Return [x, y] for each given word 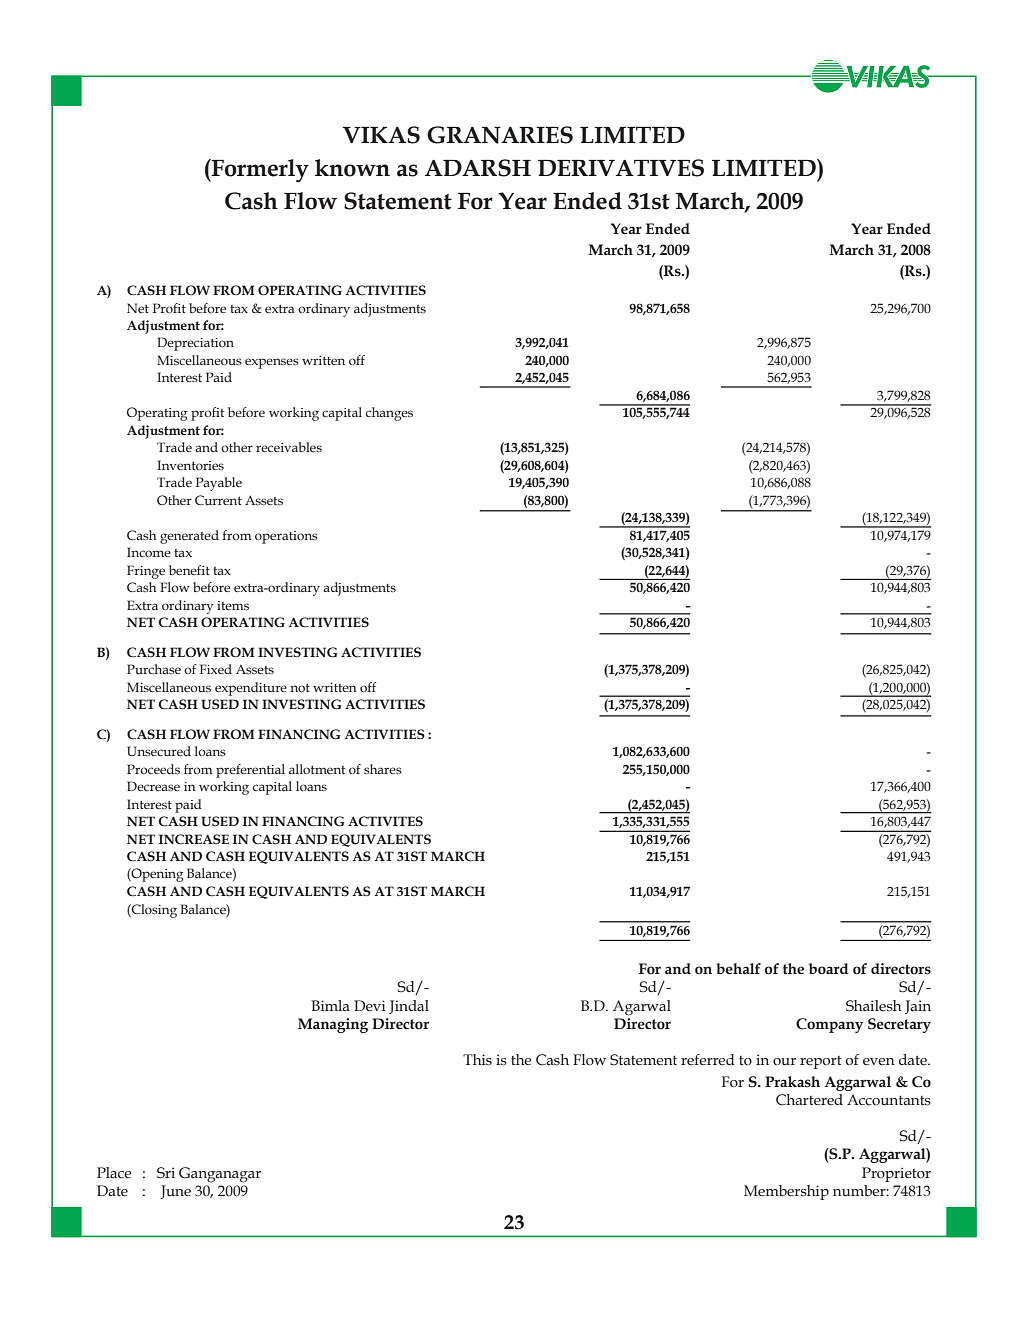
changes [389, 414]
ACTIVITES [385, 821]
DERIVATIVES [621, 168]
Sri [166, 1173]
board [829, 969]
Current [218, 500]
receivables [289, 447]
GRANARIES [500, 135]
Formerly [259, 171]
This [477, 1060]
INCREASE [194, 839]
